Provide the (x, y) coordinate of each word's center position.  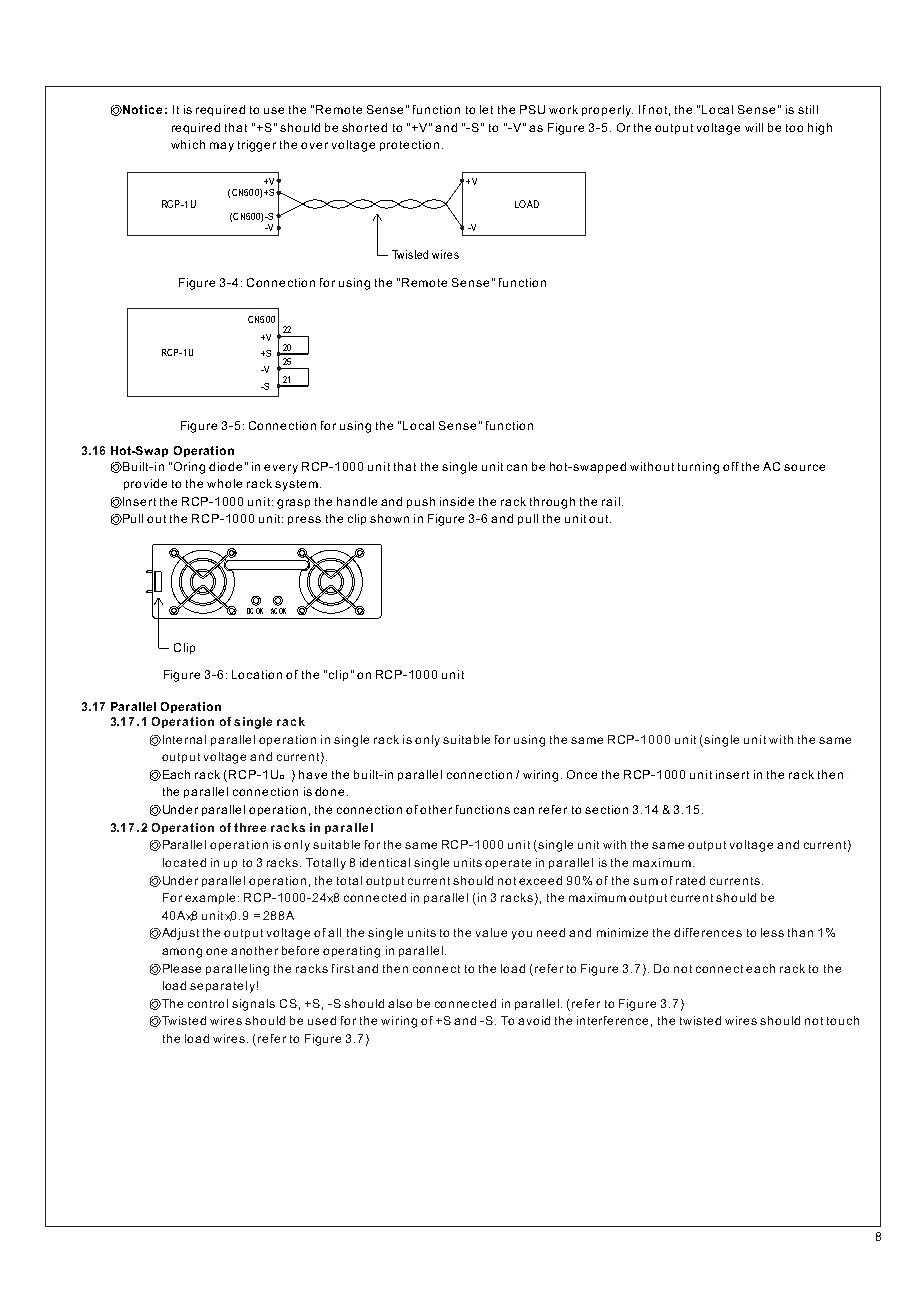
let (486, 109)
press (304, 520)
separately (222, 987)
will (754, 127)
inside (457, 501)
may (222, 147)
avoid (534, 1020)
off (731, 466)
